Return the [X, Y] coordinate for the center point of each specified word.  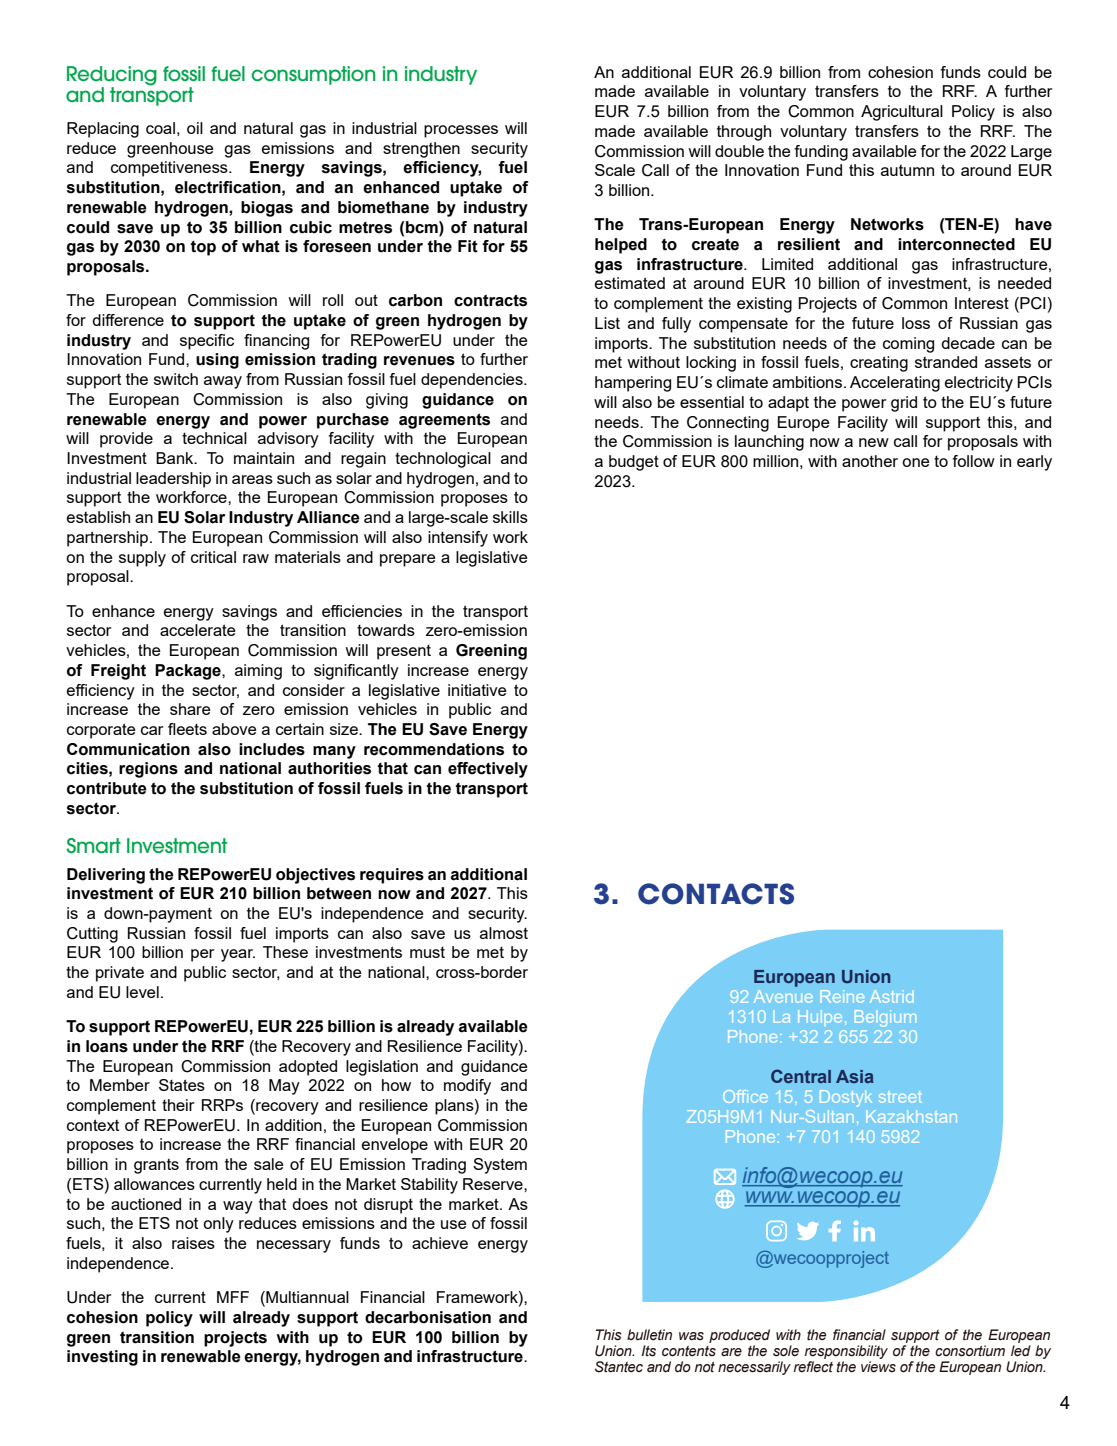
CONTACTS [716, 894]
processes [461, 131]
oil [195, 128]
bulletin [649, 1335]
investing [102, 1358]
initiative [477, 690]
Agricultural [902, 113]
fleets [187, 729]
